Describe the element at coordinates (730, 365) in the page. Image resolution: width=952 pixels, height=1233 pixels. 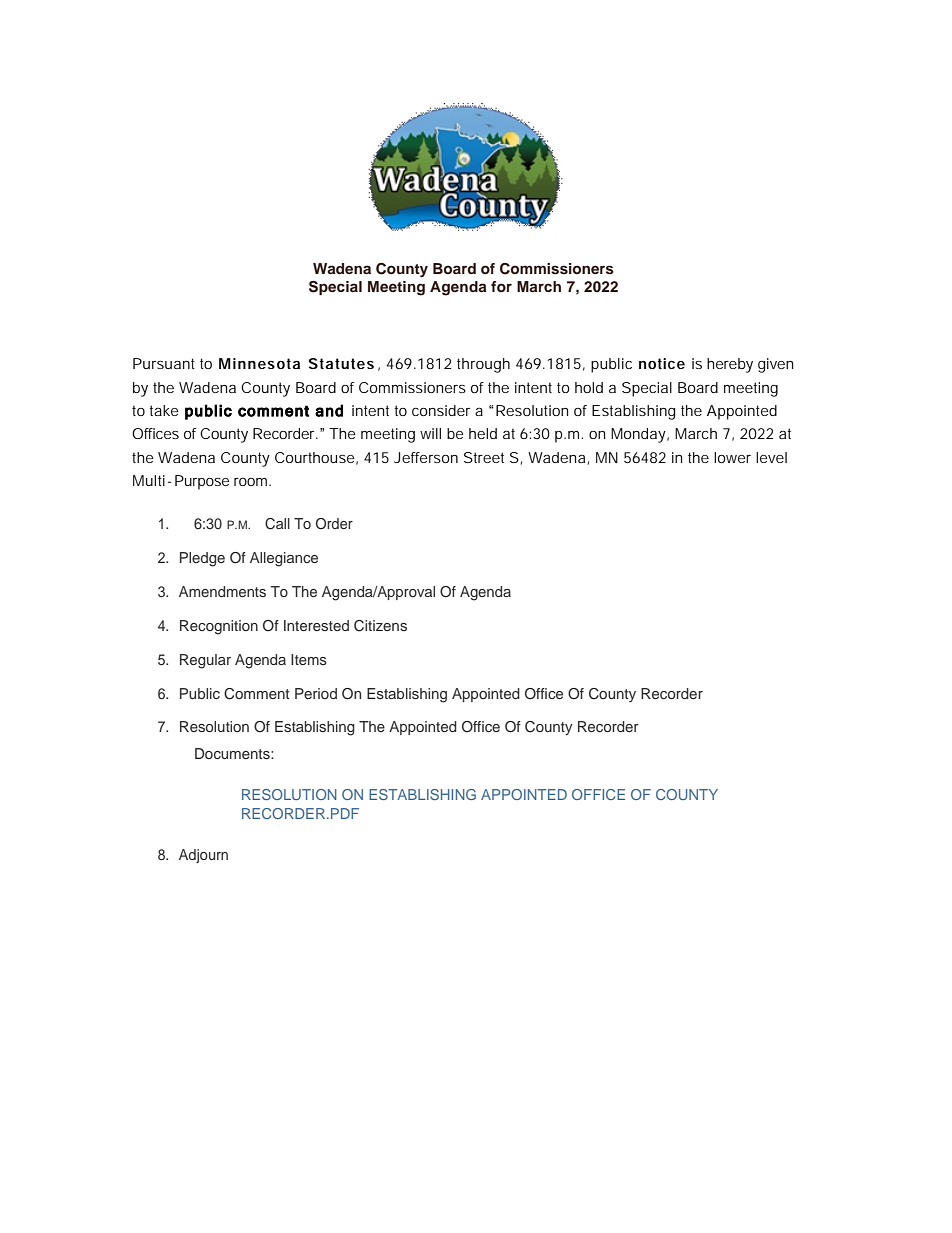
I see `hereby` at that location.
